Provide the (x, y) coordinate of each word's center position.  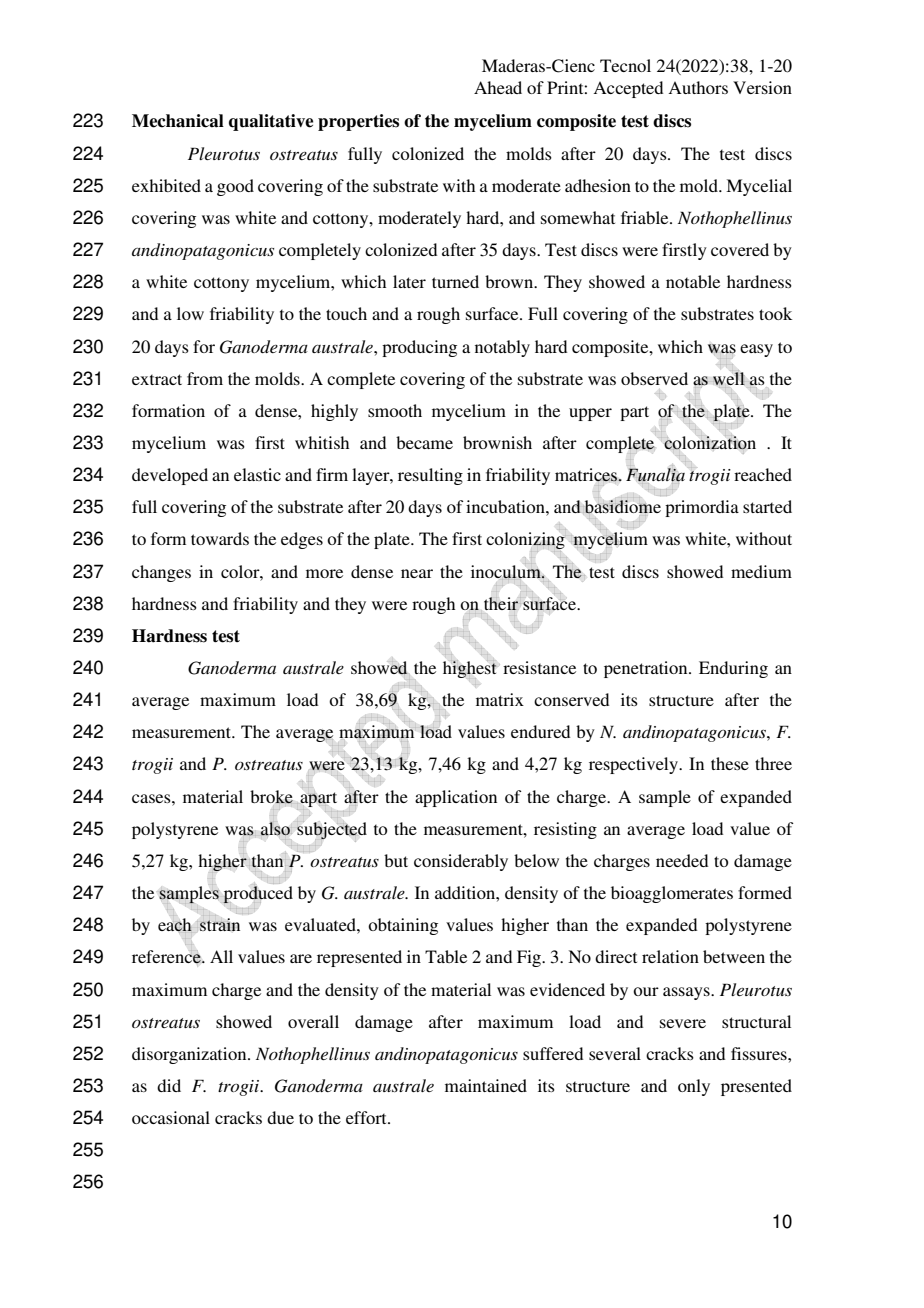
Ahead (498, 87)
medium (761, 571)
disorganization (190, 1055)
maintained (486, 1085)
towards (220, 538)
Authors (698, 87)
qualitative (271, 122)
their (502, 603)
